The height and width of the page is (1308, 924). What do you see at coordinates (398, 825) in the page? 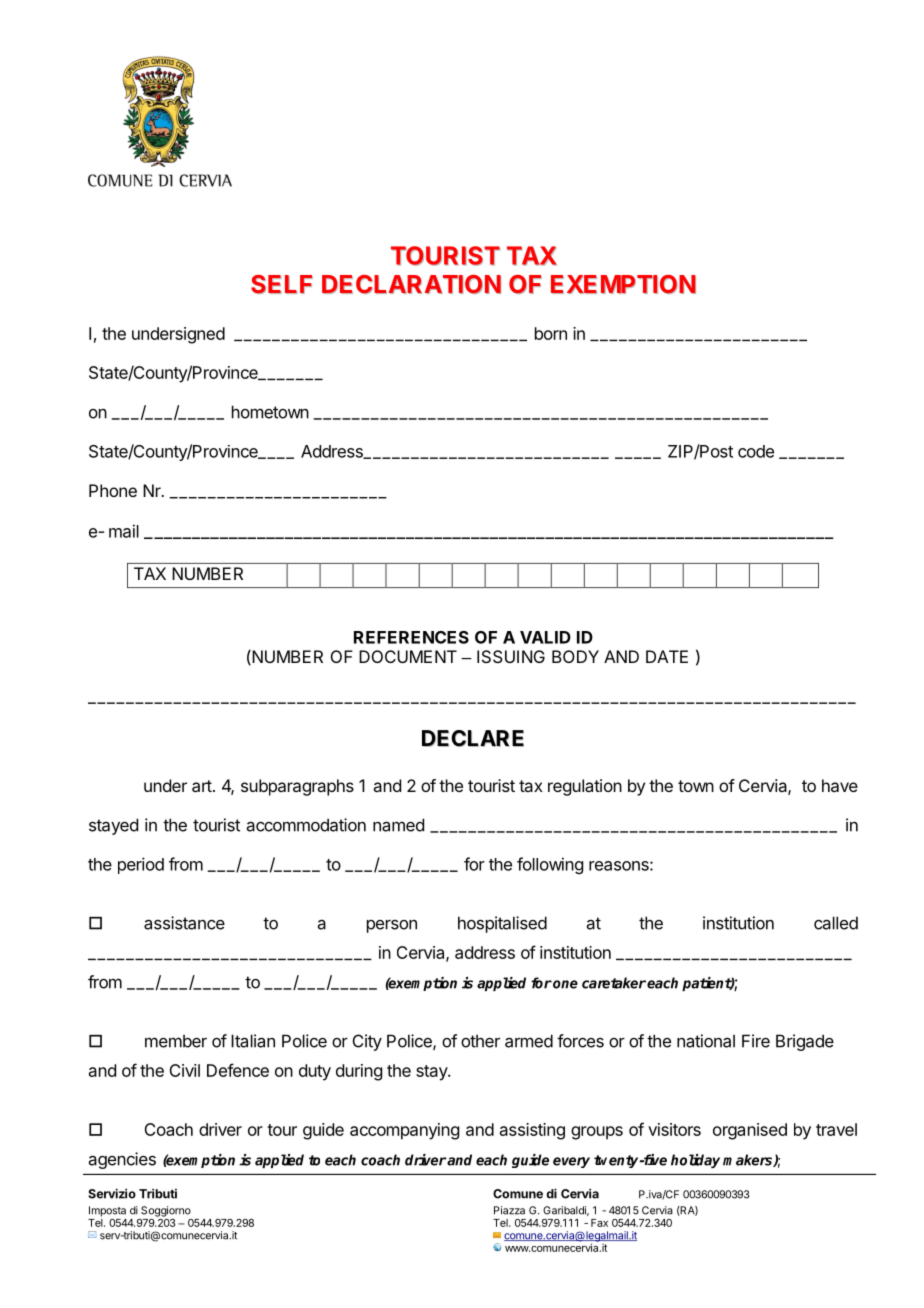
I see `named` at bounding box center [398, 825].
